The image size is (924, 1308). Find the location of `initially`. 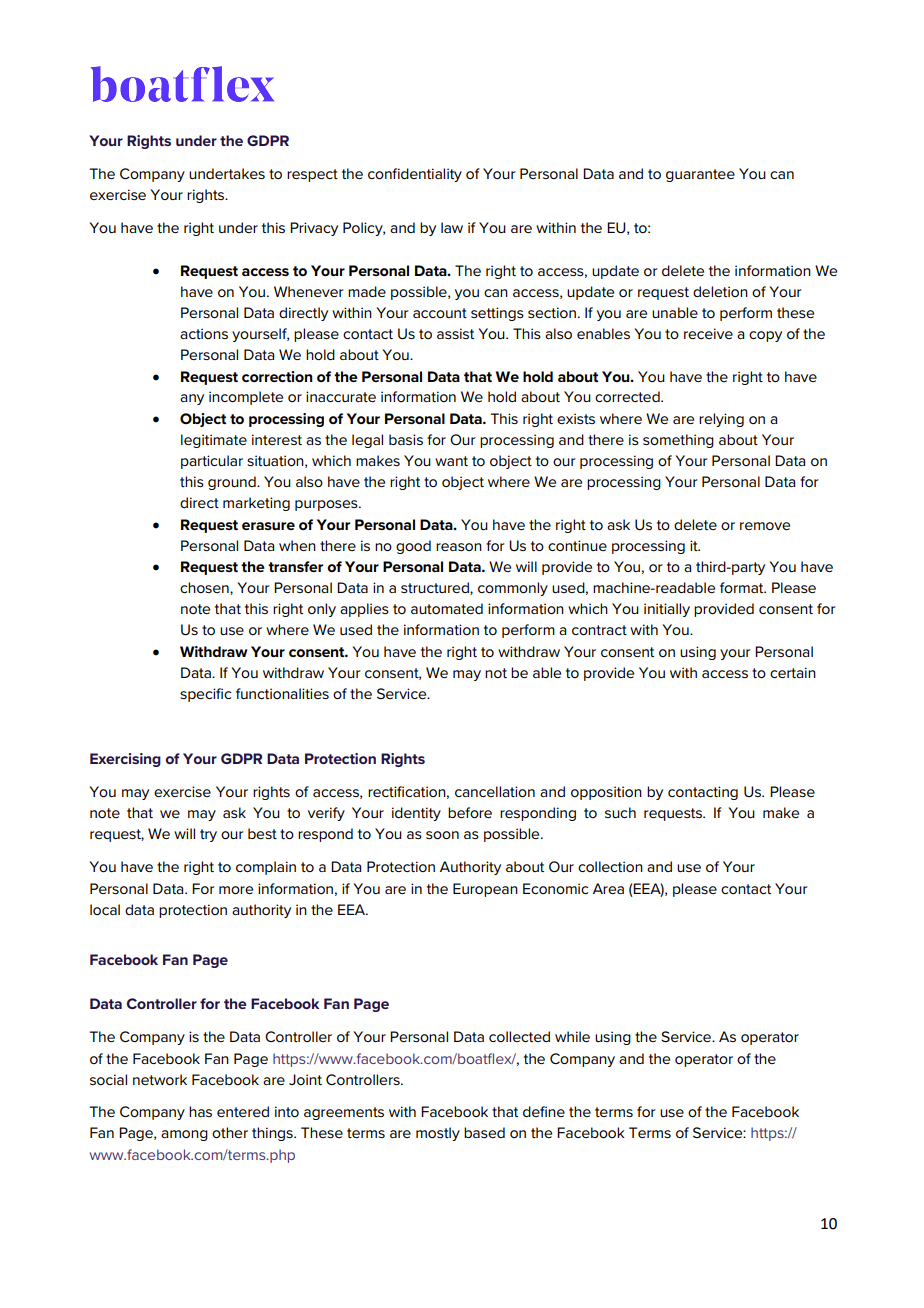

initially is located at coordinates (667, 610).
